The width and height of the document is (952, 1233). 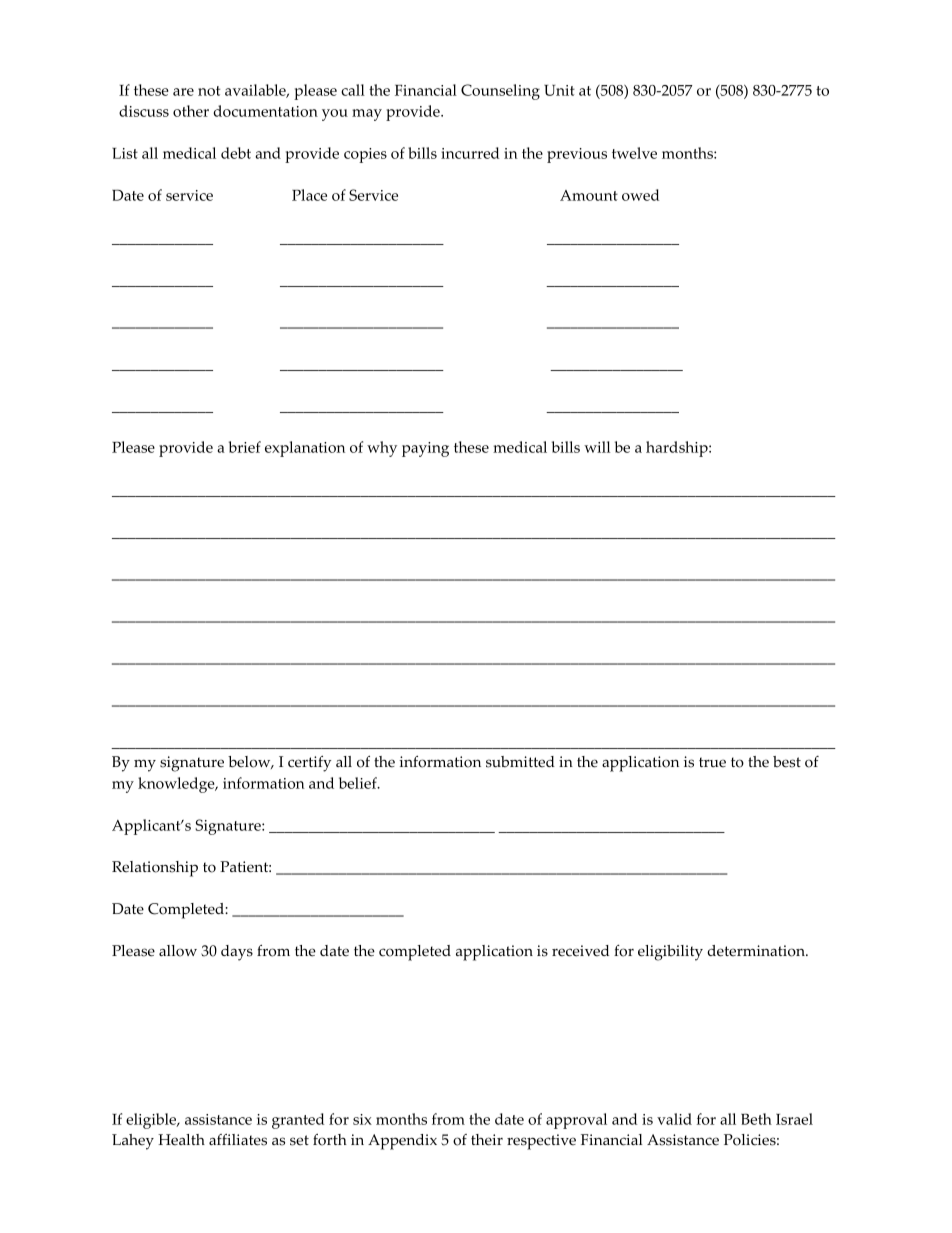 I want to click on valid, so click(x=674, y=1119).
